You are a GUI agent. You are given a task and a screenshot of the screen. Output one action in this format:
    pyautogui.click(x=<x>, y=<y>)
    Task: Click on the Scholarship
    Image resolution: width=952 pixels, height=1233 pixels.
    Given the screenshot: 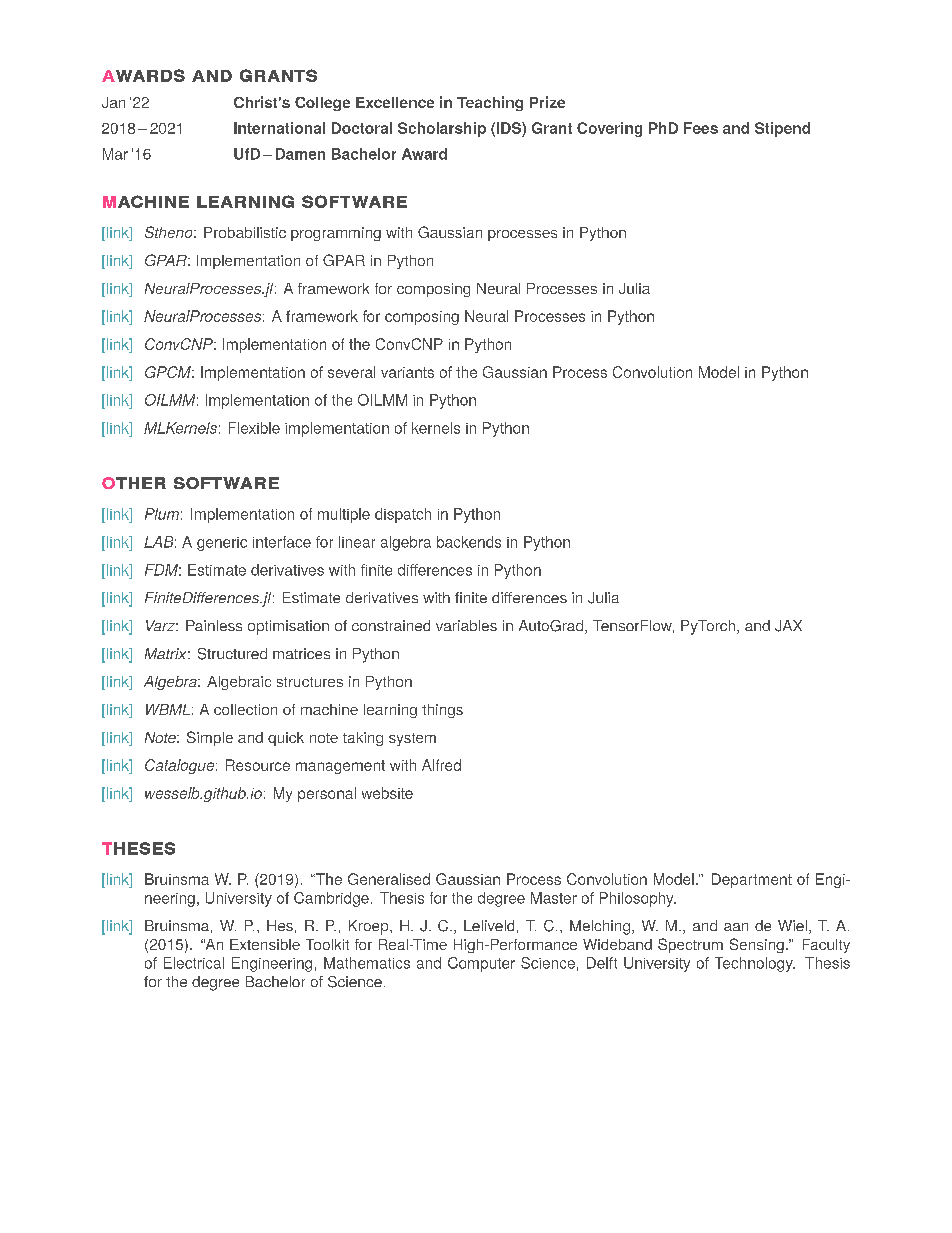 What is the action you would take?
    pyautogui.click(x=442, y=129)
